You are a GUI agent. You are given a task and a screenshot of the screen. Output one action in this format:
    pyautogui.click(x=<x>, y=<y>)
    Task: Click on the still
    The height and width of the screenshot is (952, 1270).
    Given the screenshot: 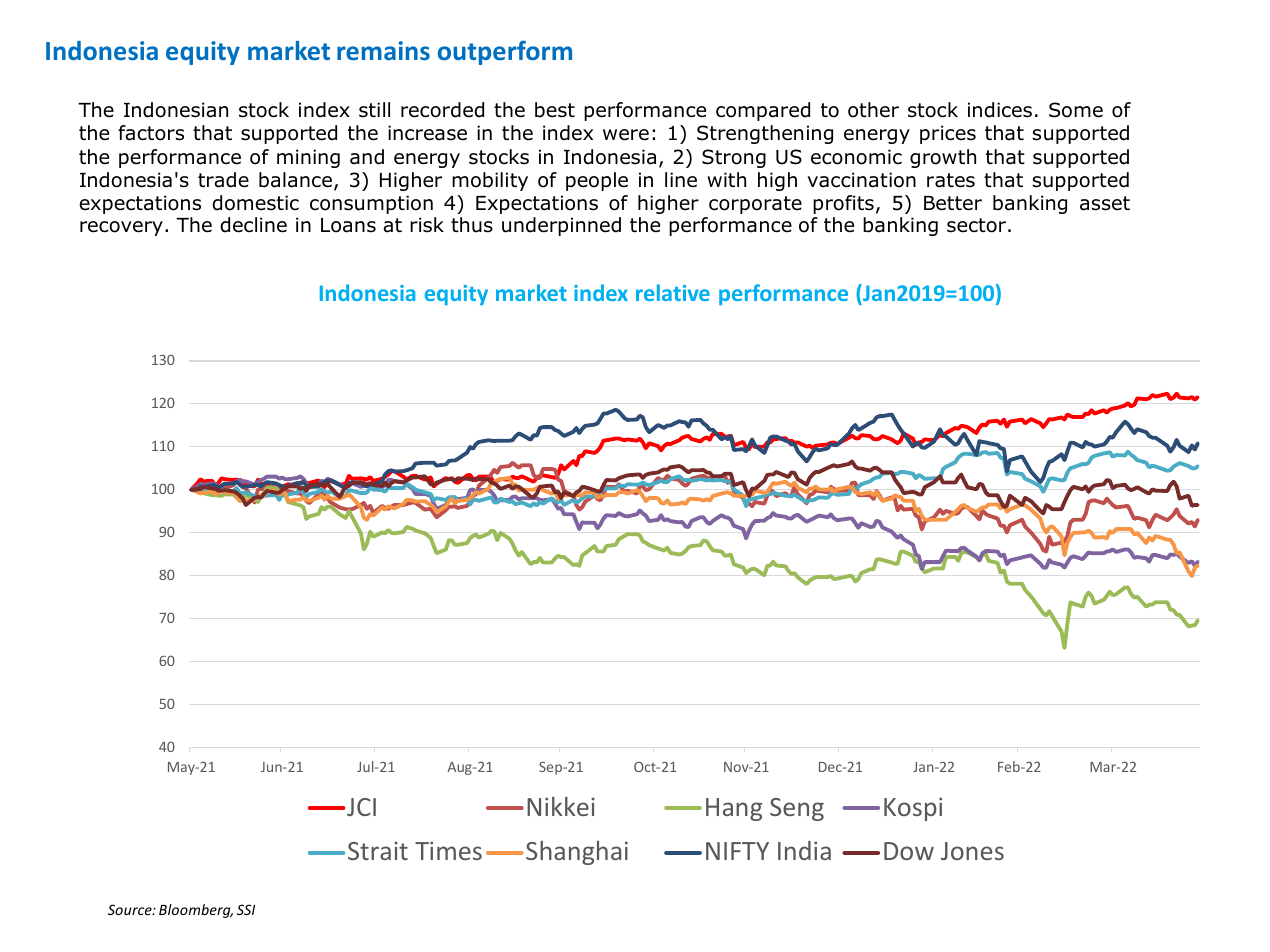 What is the action you would take?
    pyautogui.click(x=374, y=110)
